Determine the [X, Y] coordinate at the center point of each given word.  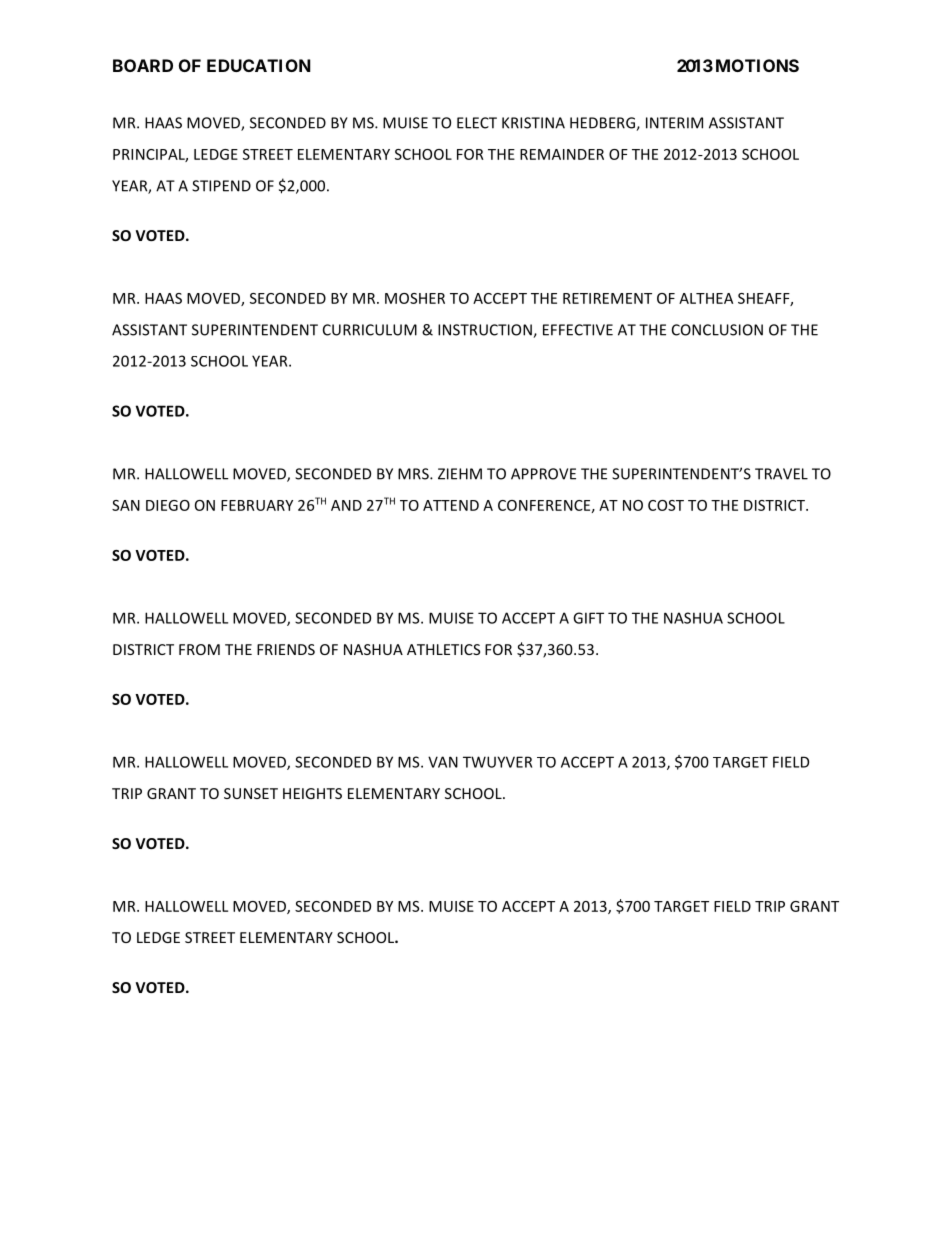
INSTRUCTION [486, 331]
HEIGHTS [312, 793]
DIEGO [168, 505]
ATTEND [451, 505]
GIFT [588, 618]
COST [666, 505]
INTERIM [674, 123]
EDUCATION [259, 65]
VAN [443, 762]
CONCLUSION [717, 330]
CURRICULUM [370, 330]
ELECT [477, 123]
